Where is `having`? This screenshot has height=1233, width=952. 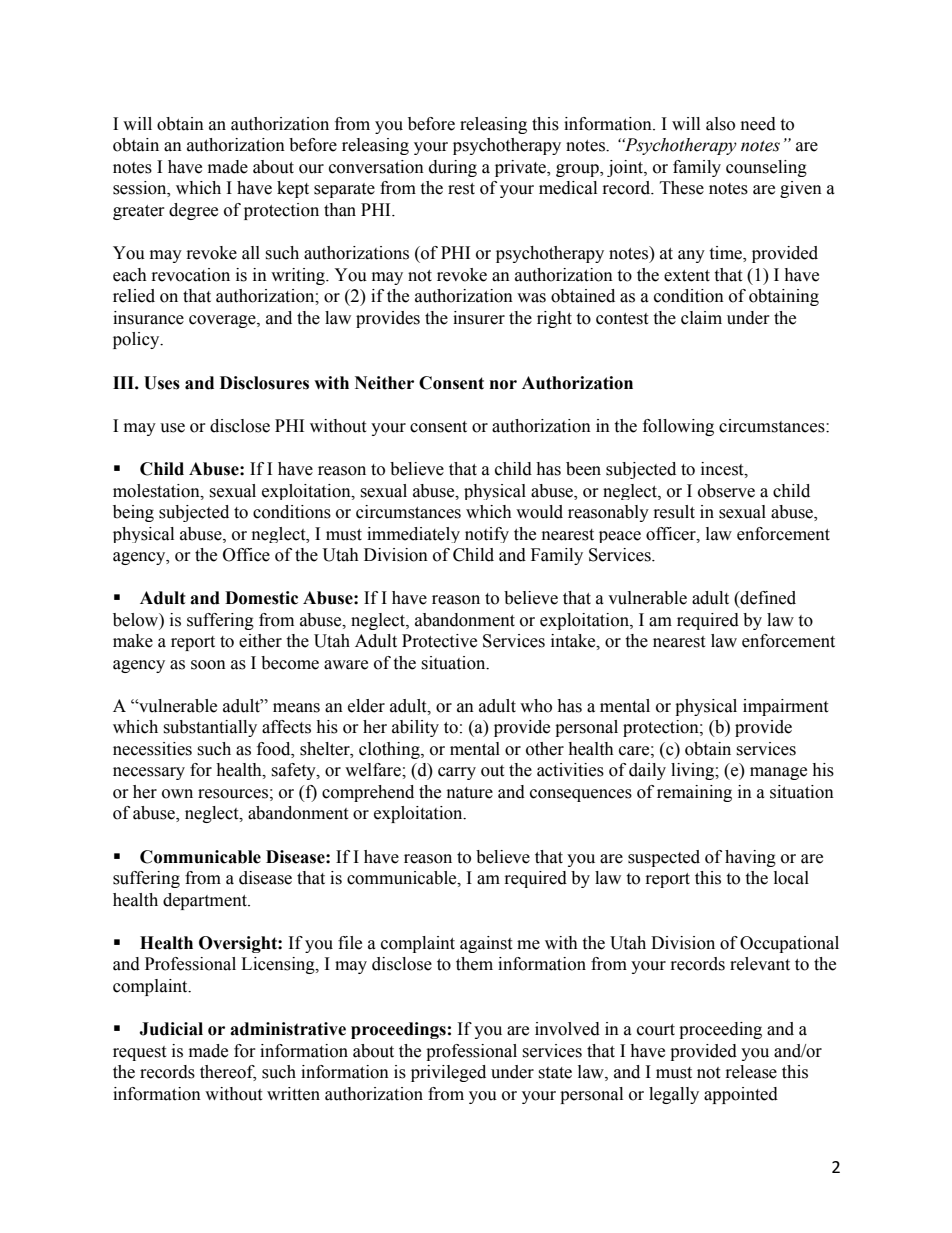 having is located at coordinates (750, 858).
